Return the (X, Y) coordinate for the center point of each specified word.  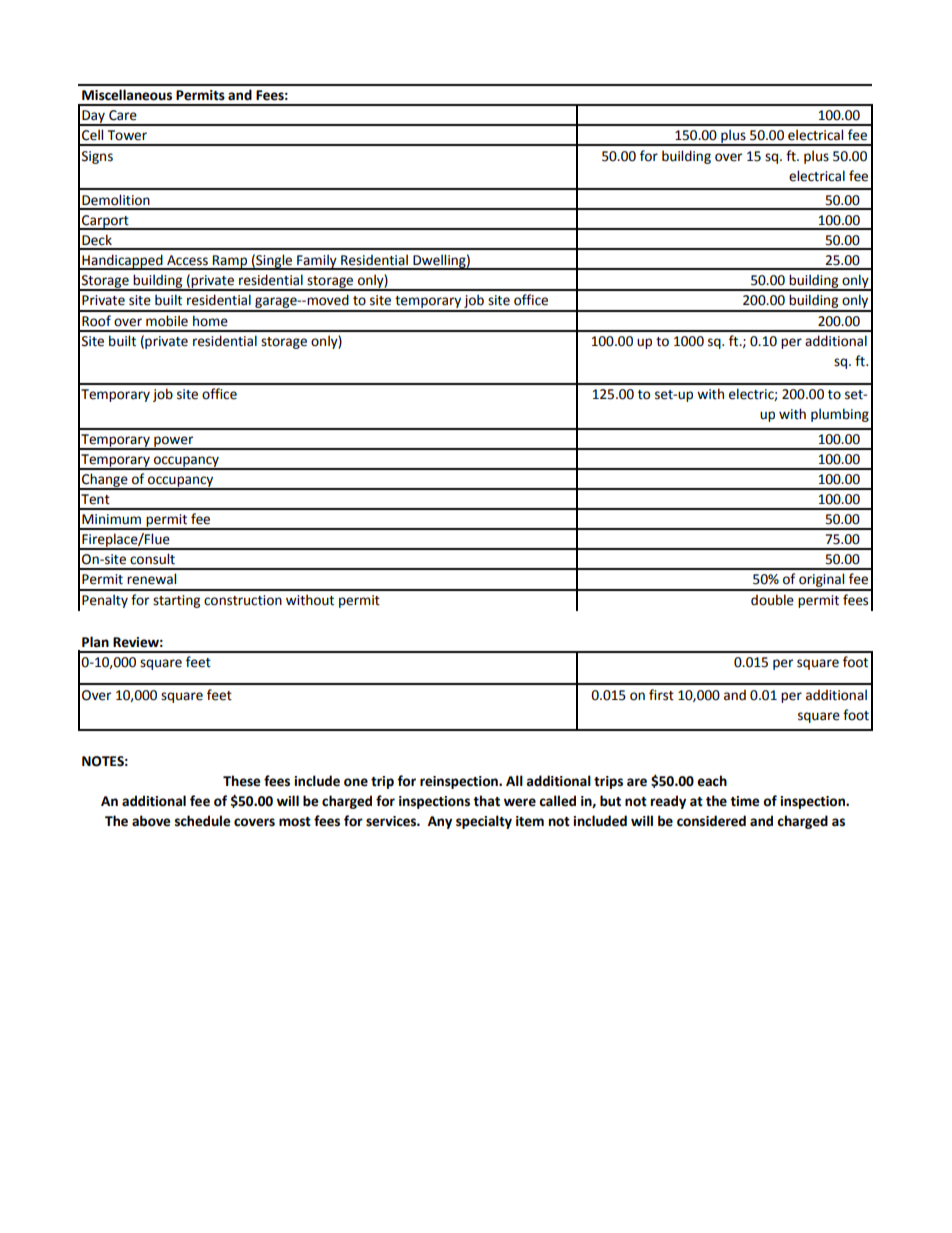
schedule (202, 821)
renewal (151, 579)
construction (243, 600)
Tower (127, 135)
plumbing (840, 415)
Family (317, 262)
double (772, 600)
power (174, 442)
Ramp (230, 262)
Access (187, 260)
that (486, 801)
